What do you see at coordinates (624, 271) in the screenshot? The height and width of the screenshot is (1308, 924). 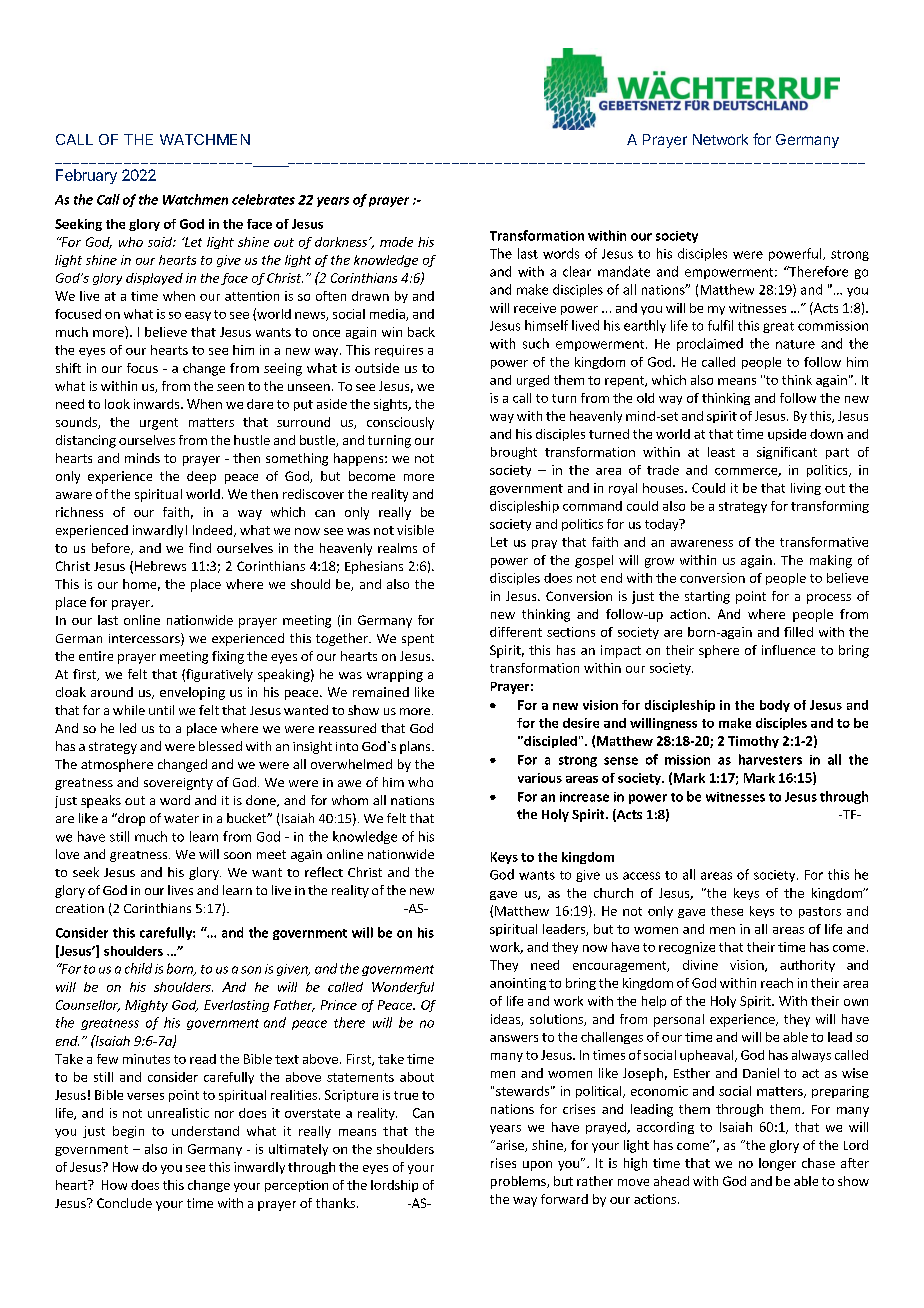 I see `mandate` at bounding box center [624, 271].
